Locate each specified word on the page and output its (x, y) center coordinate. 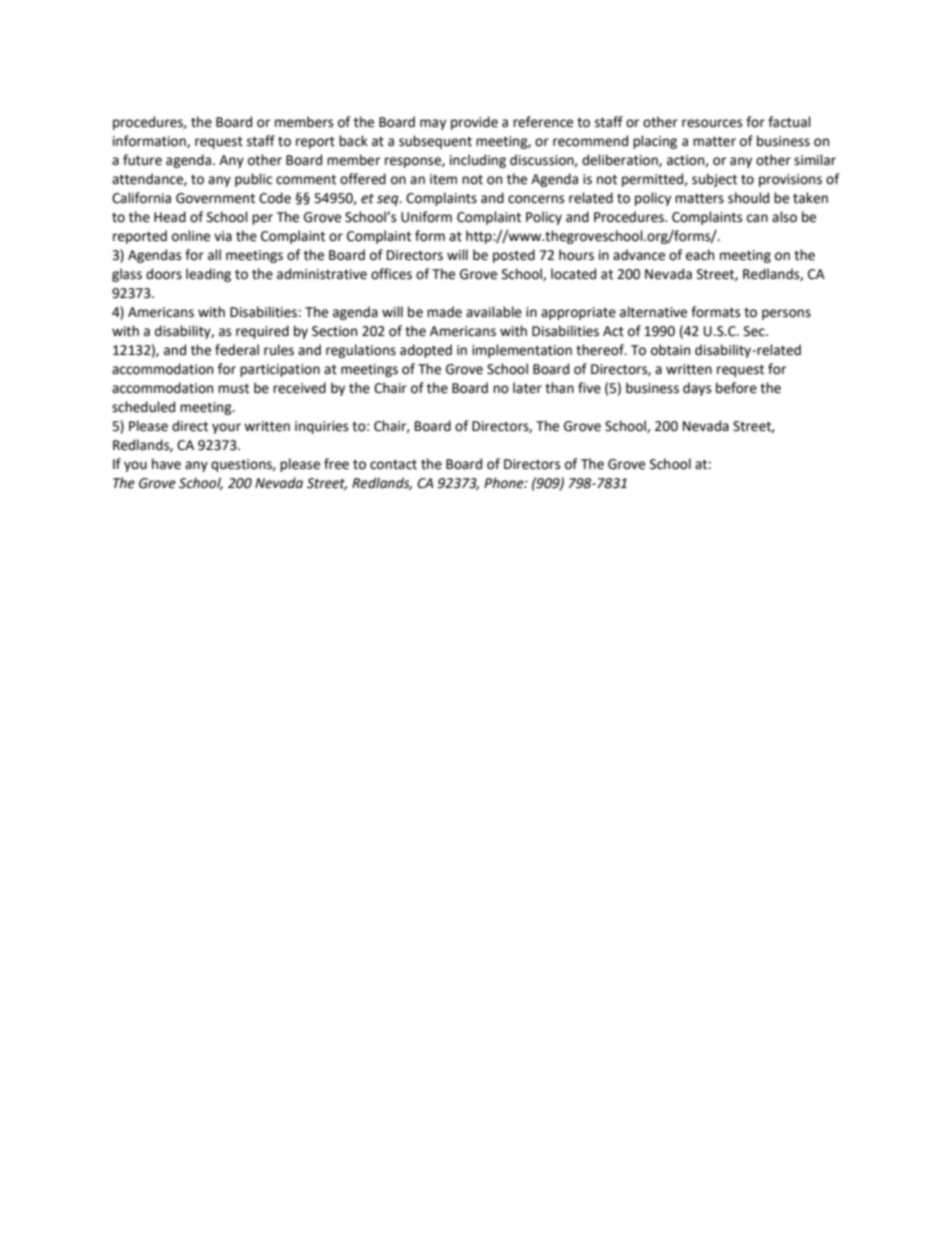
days (697, 389)
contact (393, 465)
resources (712, 123)
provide (474, 123)
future (142, 160)
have (166, 464)
